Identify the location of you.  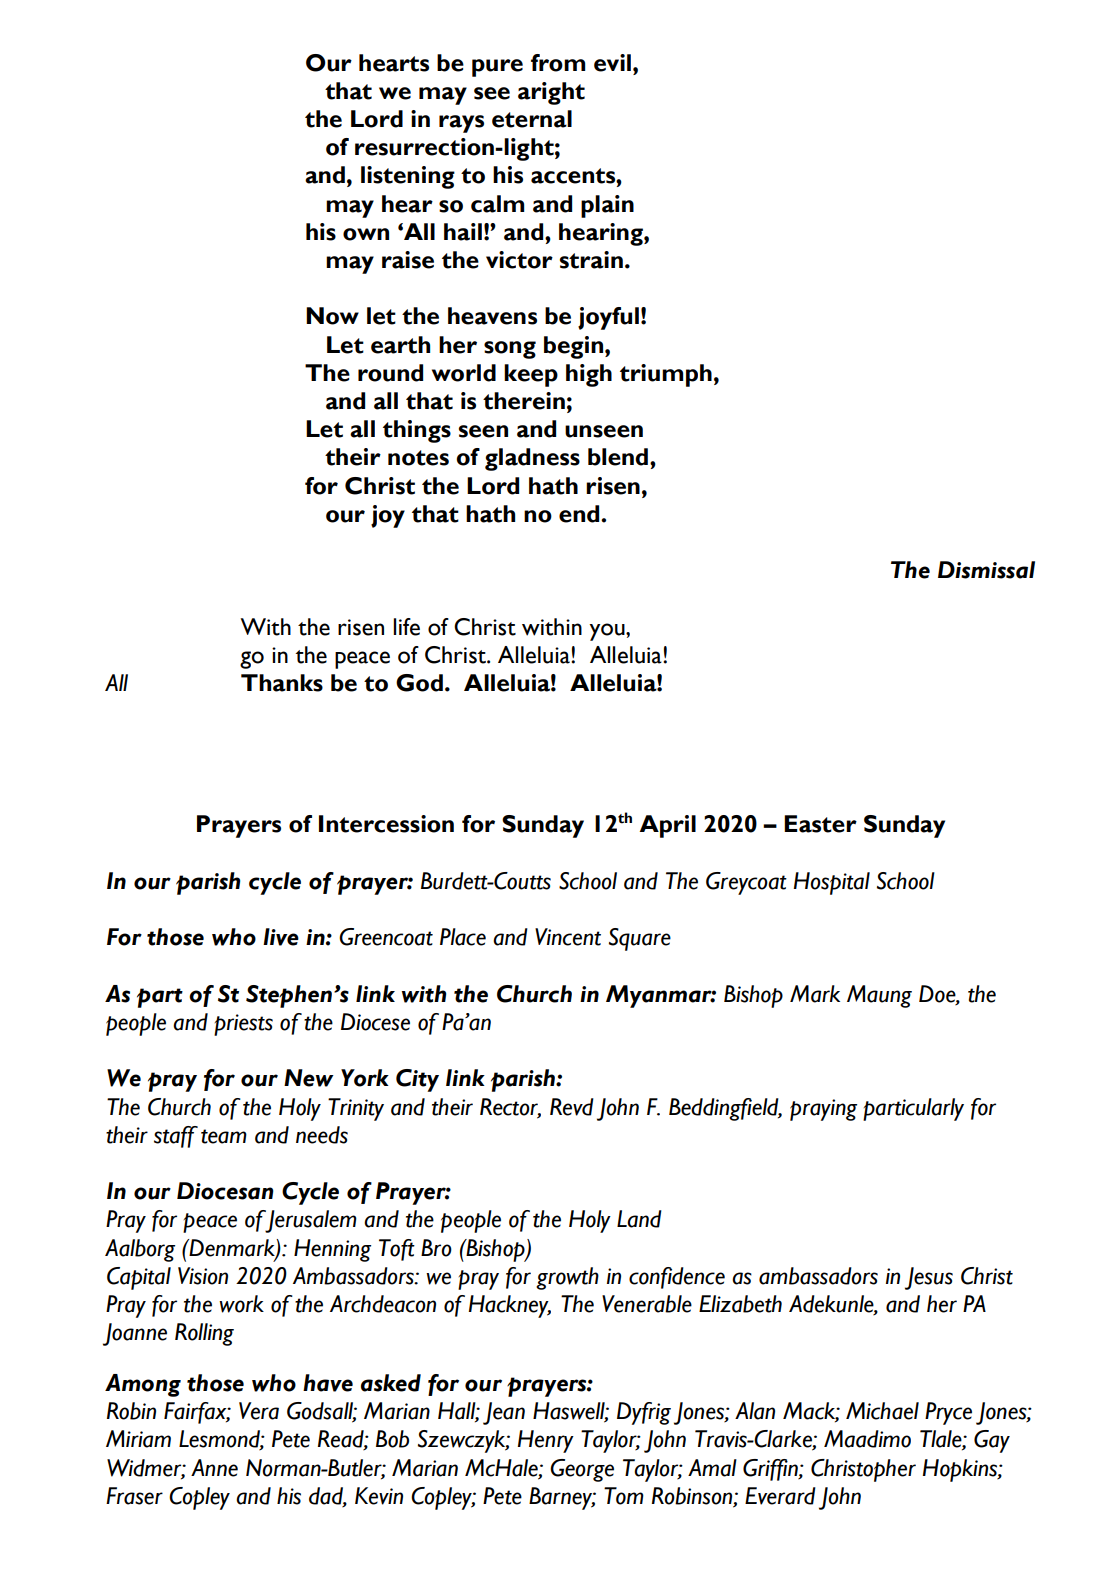
(608, 632).
